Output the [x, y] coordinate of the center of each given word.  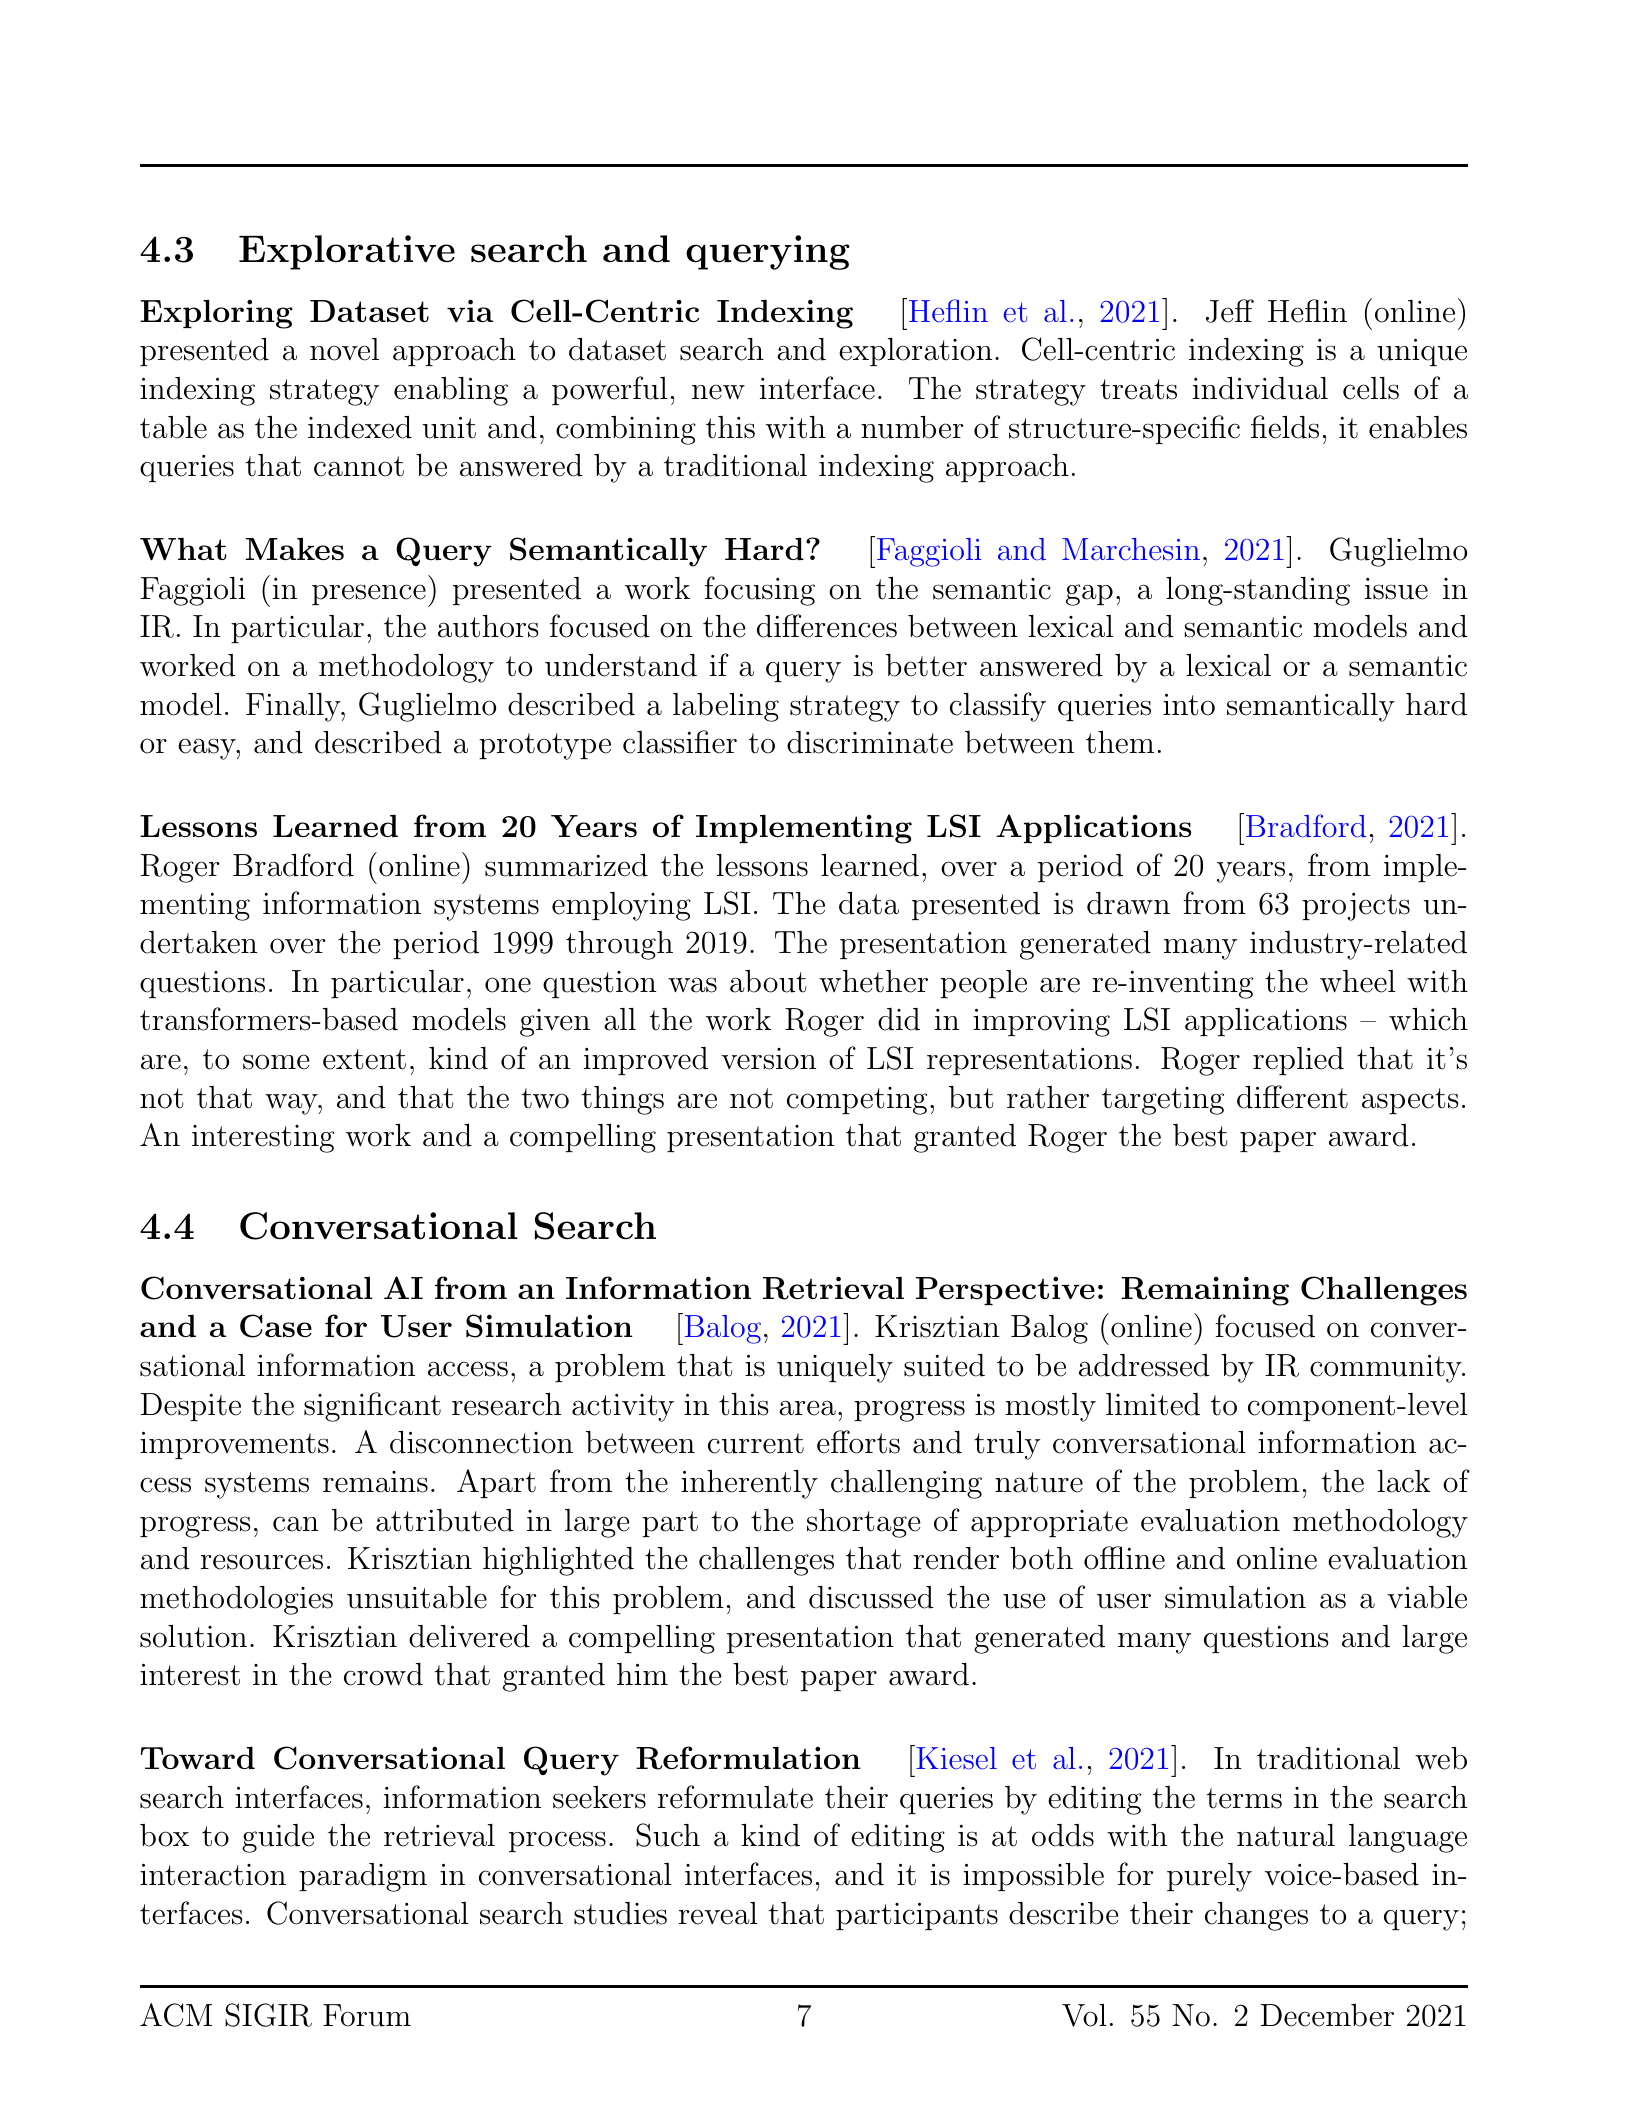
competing [857, 1101]
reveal [718, 1913]
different [1292, 1097]
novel [344, 349]
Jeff [1230, 311]
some [276, 1062]
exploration [915, 352]
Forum [367, 2015]
